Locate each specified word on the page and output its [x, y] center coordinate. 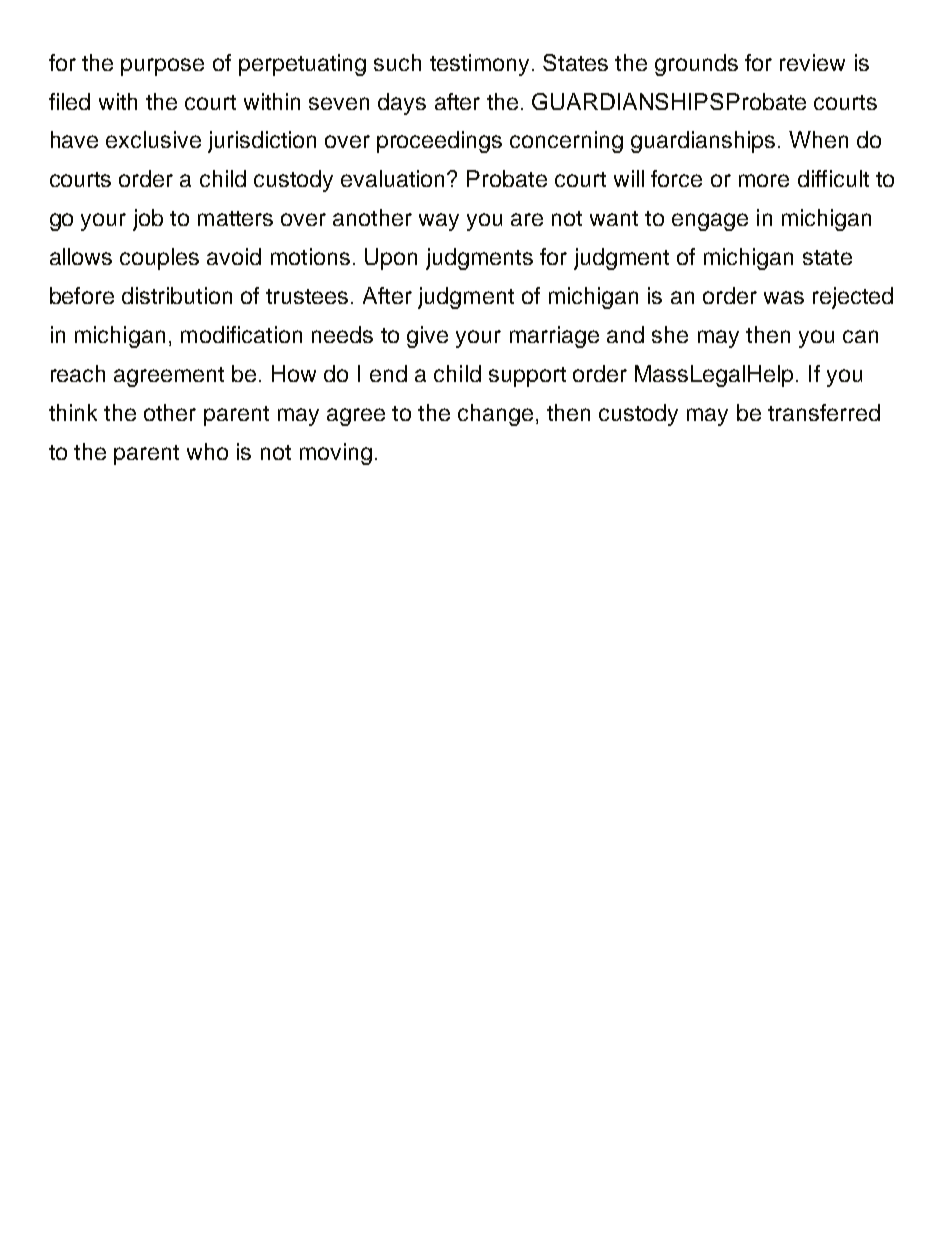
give [427, 337]
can [860, 336]
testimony [479, 65]
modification [241, 334]
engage [710, 222]
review [812, 62]
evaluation [394, 178]
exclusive [153, 139]
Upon [391, 259]
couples [159, 259]
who [207, 451]
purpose [162, 67]
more [764, 180]
